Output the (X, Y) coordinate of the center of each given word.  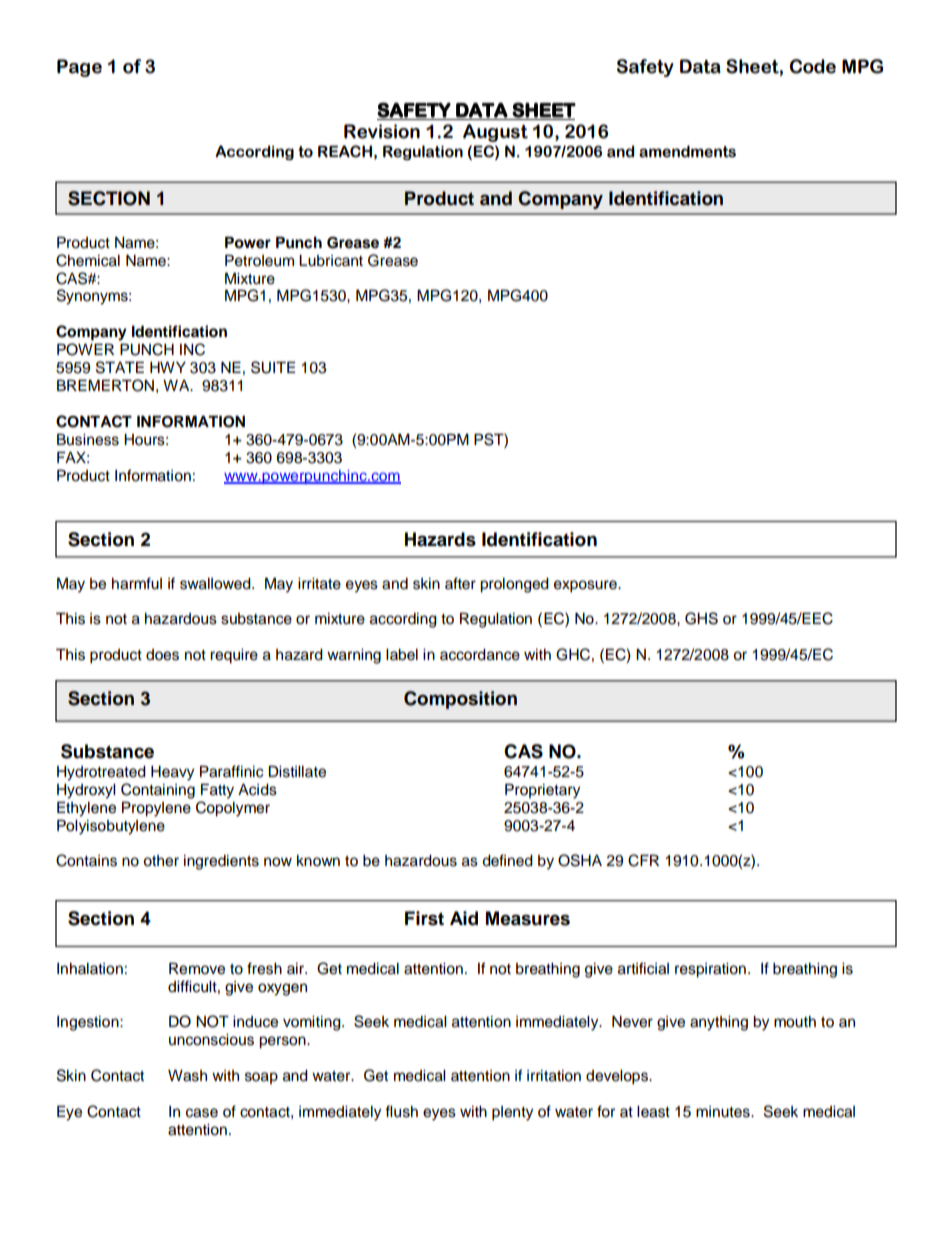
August (495, 133)
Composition (460, 700)
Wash (187, 1076)
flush (401, 1111)
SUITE (273, 367)
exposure (586, 586)
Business (88, 439)
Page (79, 68)
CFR (643, 860)
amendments (687, 151)
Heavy (172, 773)
